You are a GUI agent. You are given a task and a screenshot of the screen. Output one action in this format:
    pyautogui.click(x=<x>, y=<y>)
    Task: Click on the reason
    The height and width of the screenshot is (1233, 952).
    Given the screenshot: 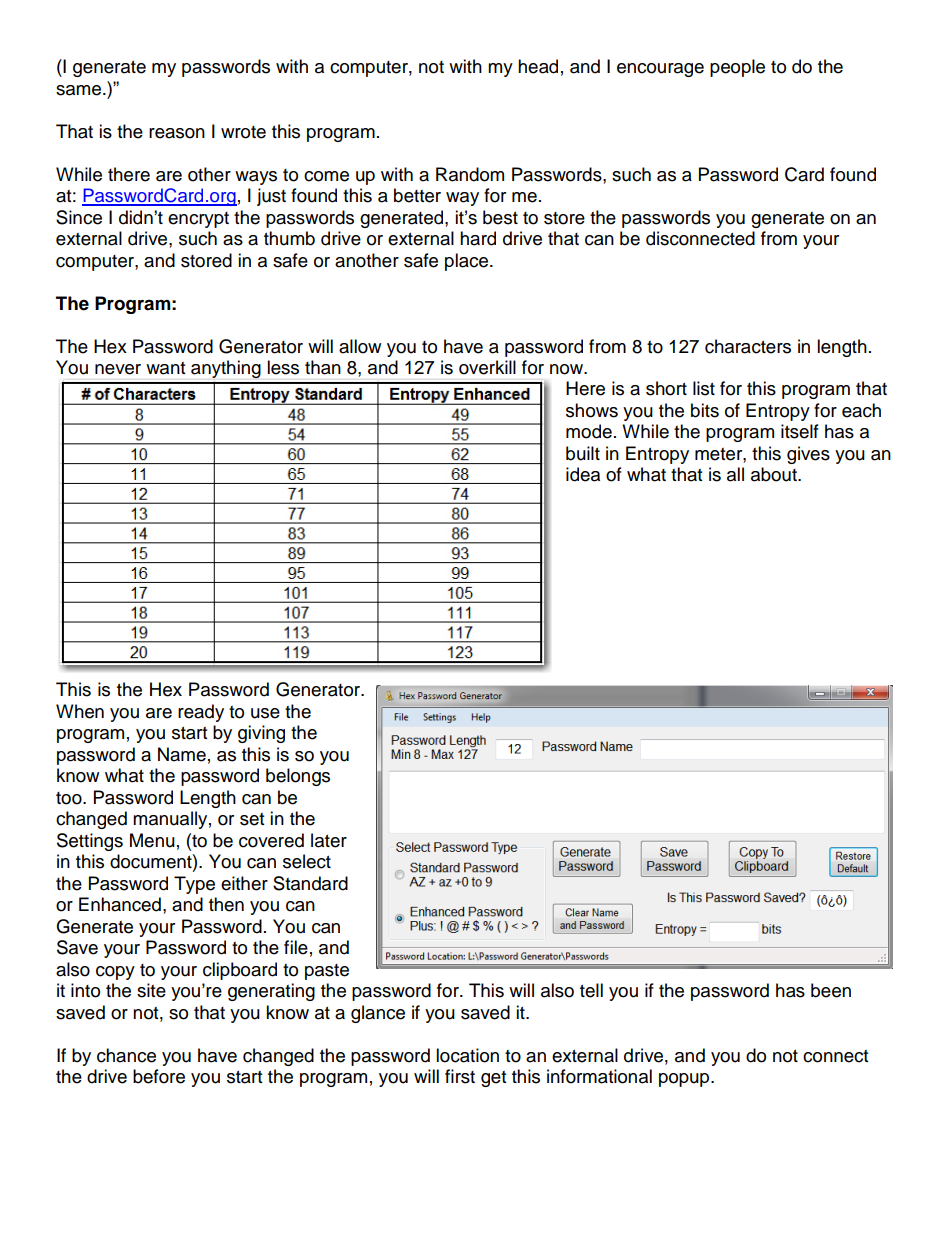 What is the action you would take?
    pyautogui.click(x=177, y=133)
